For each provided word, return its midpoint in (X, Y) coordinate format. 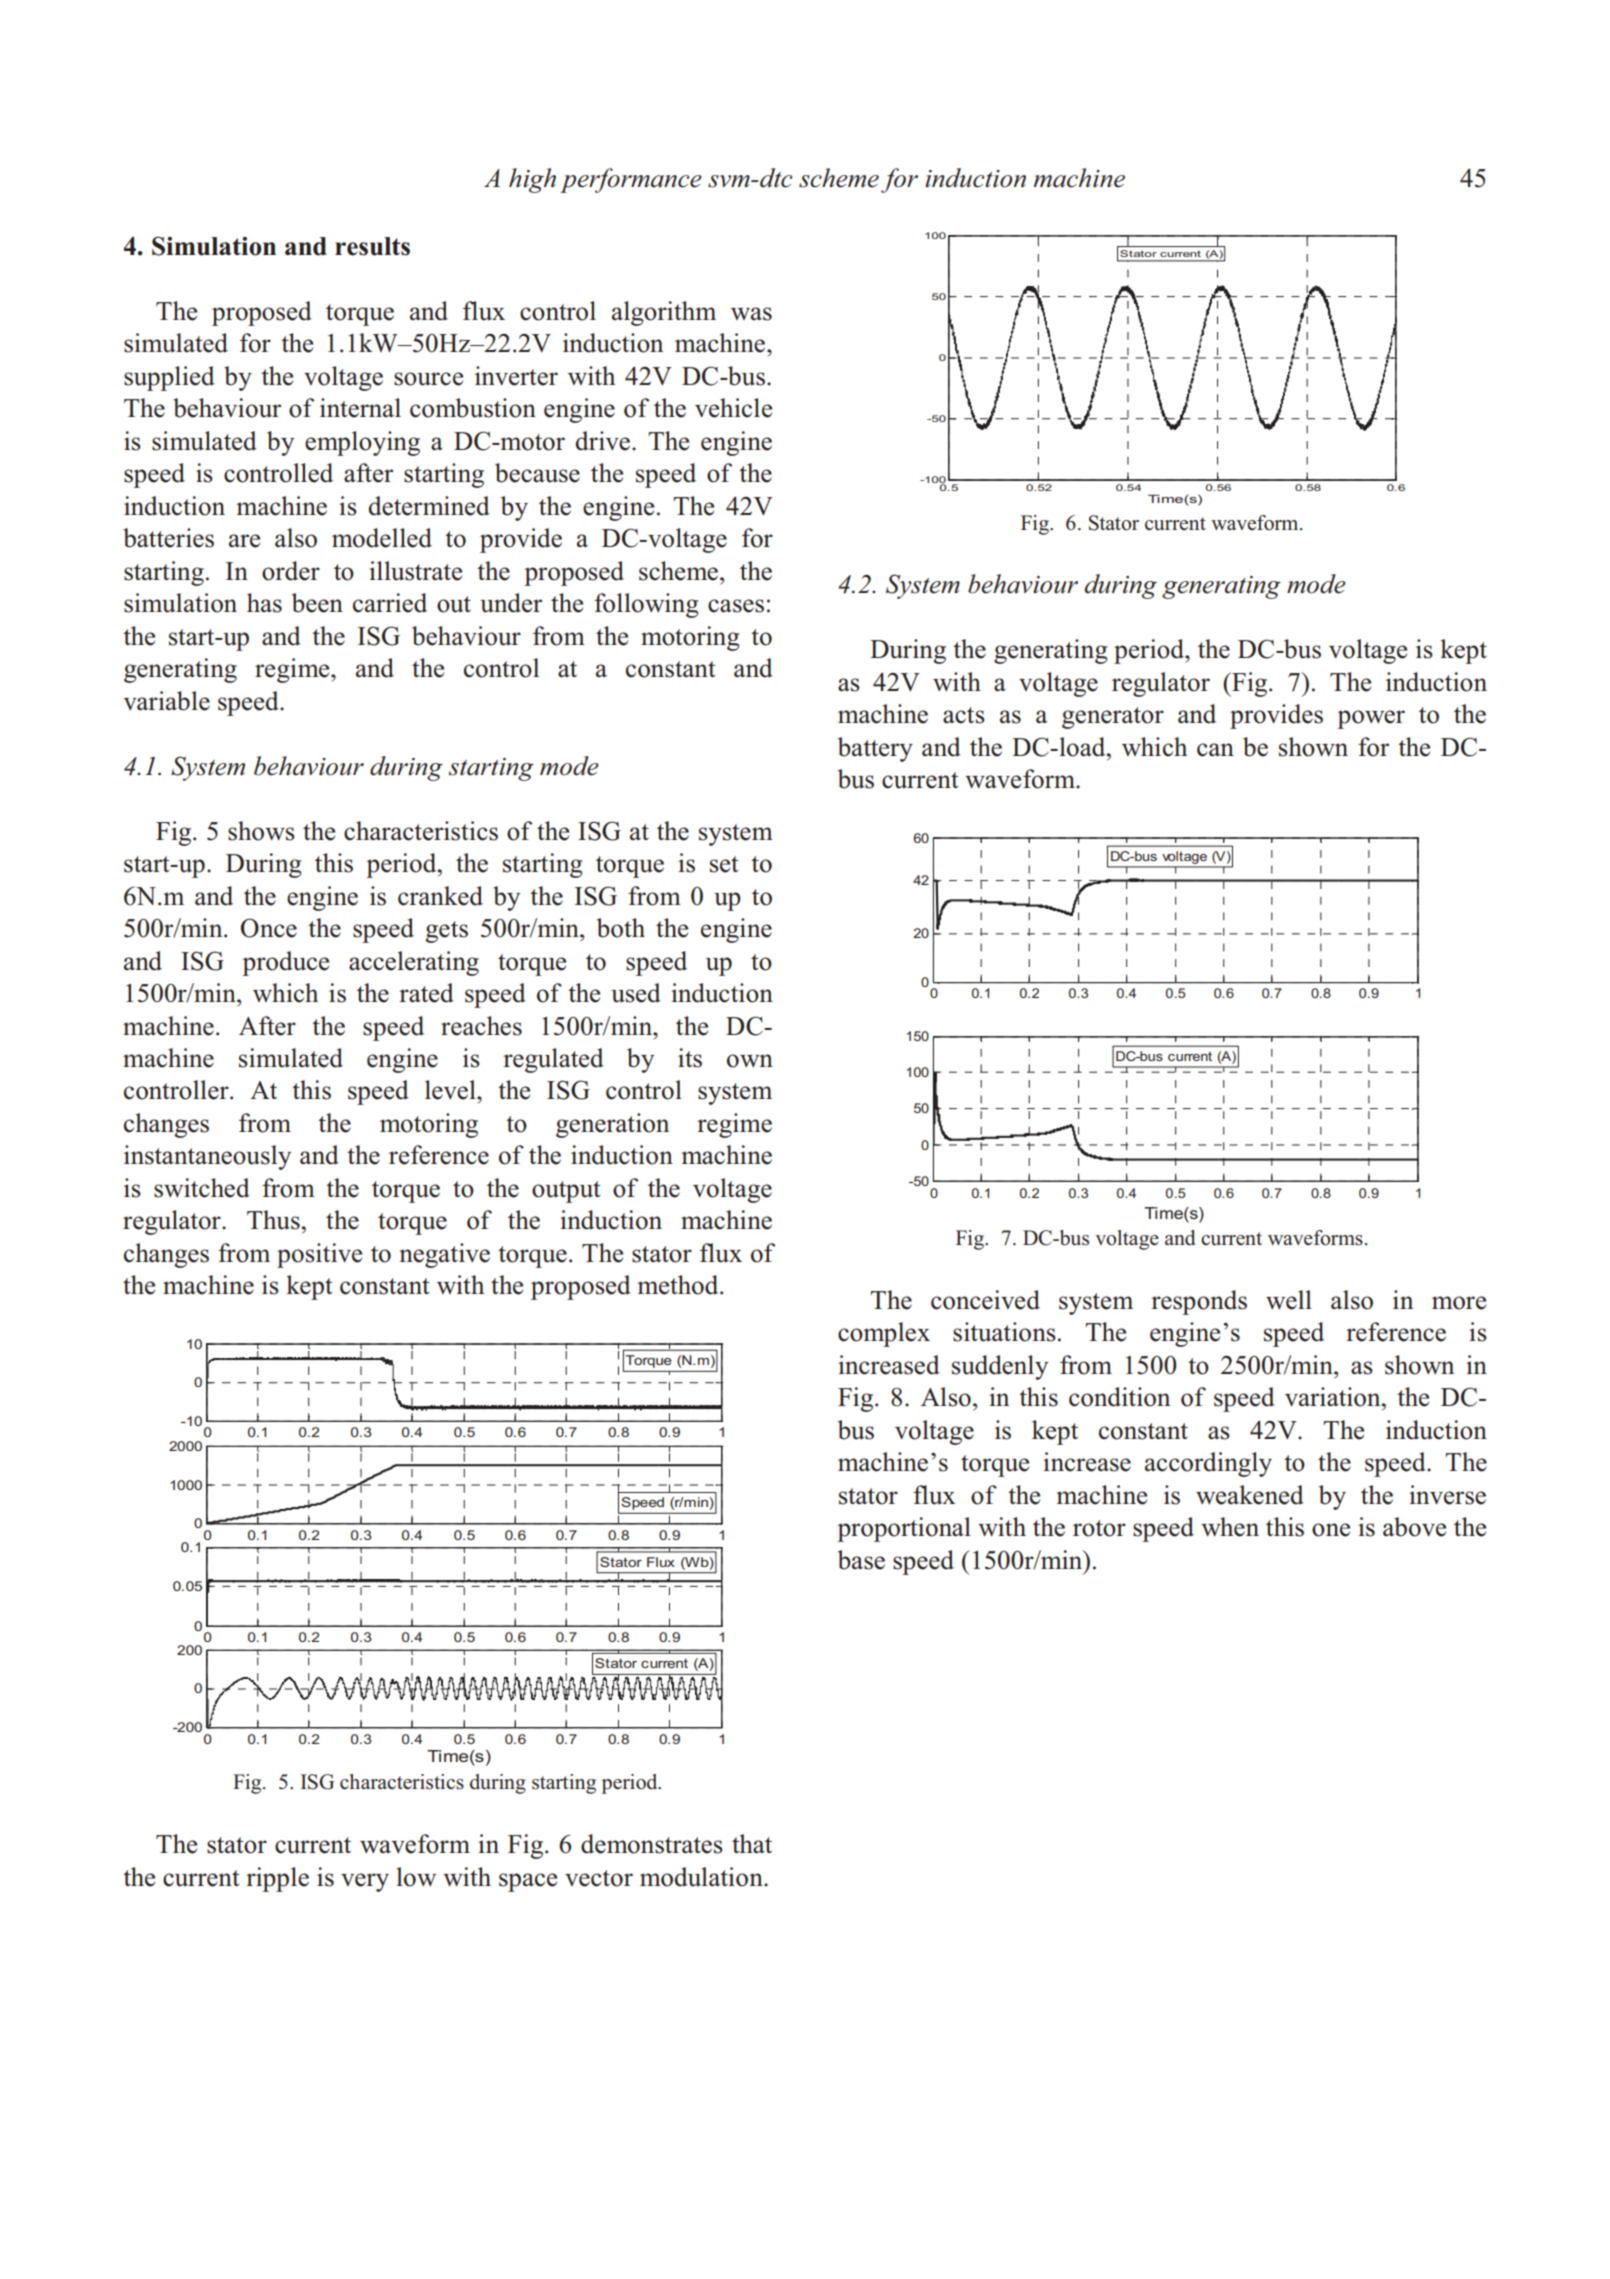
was (751, 314)
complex (884, 1334)
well (1289, 1300)
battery (875, 749)
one (1331, 1530)
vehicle (733, 408)
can (1215, 750)
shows (261, 831)
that (752, 1843)
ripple (277, 1879)
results (372, 246)
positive (319, 1255)
